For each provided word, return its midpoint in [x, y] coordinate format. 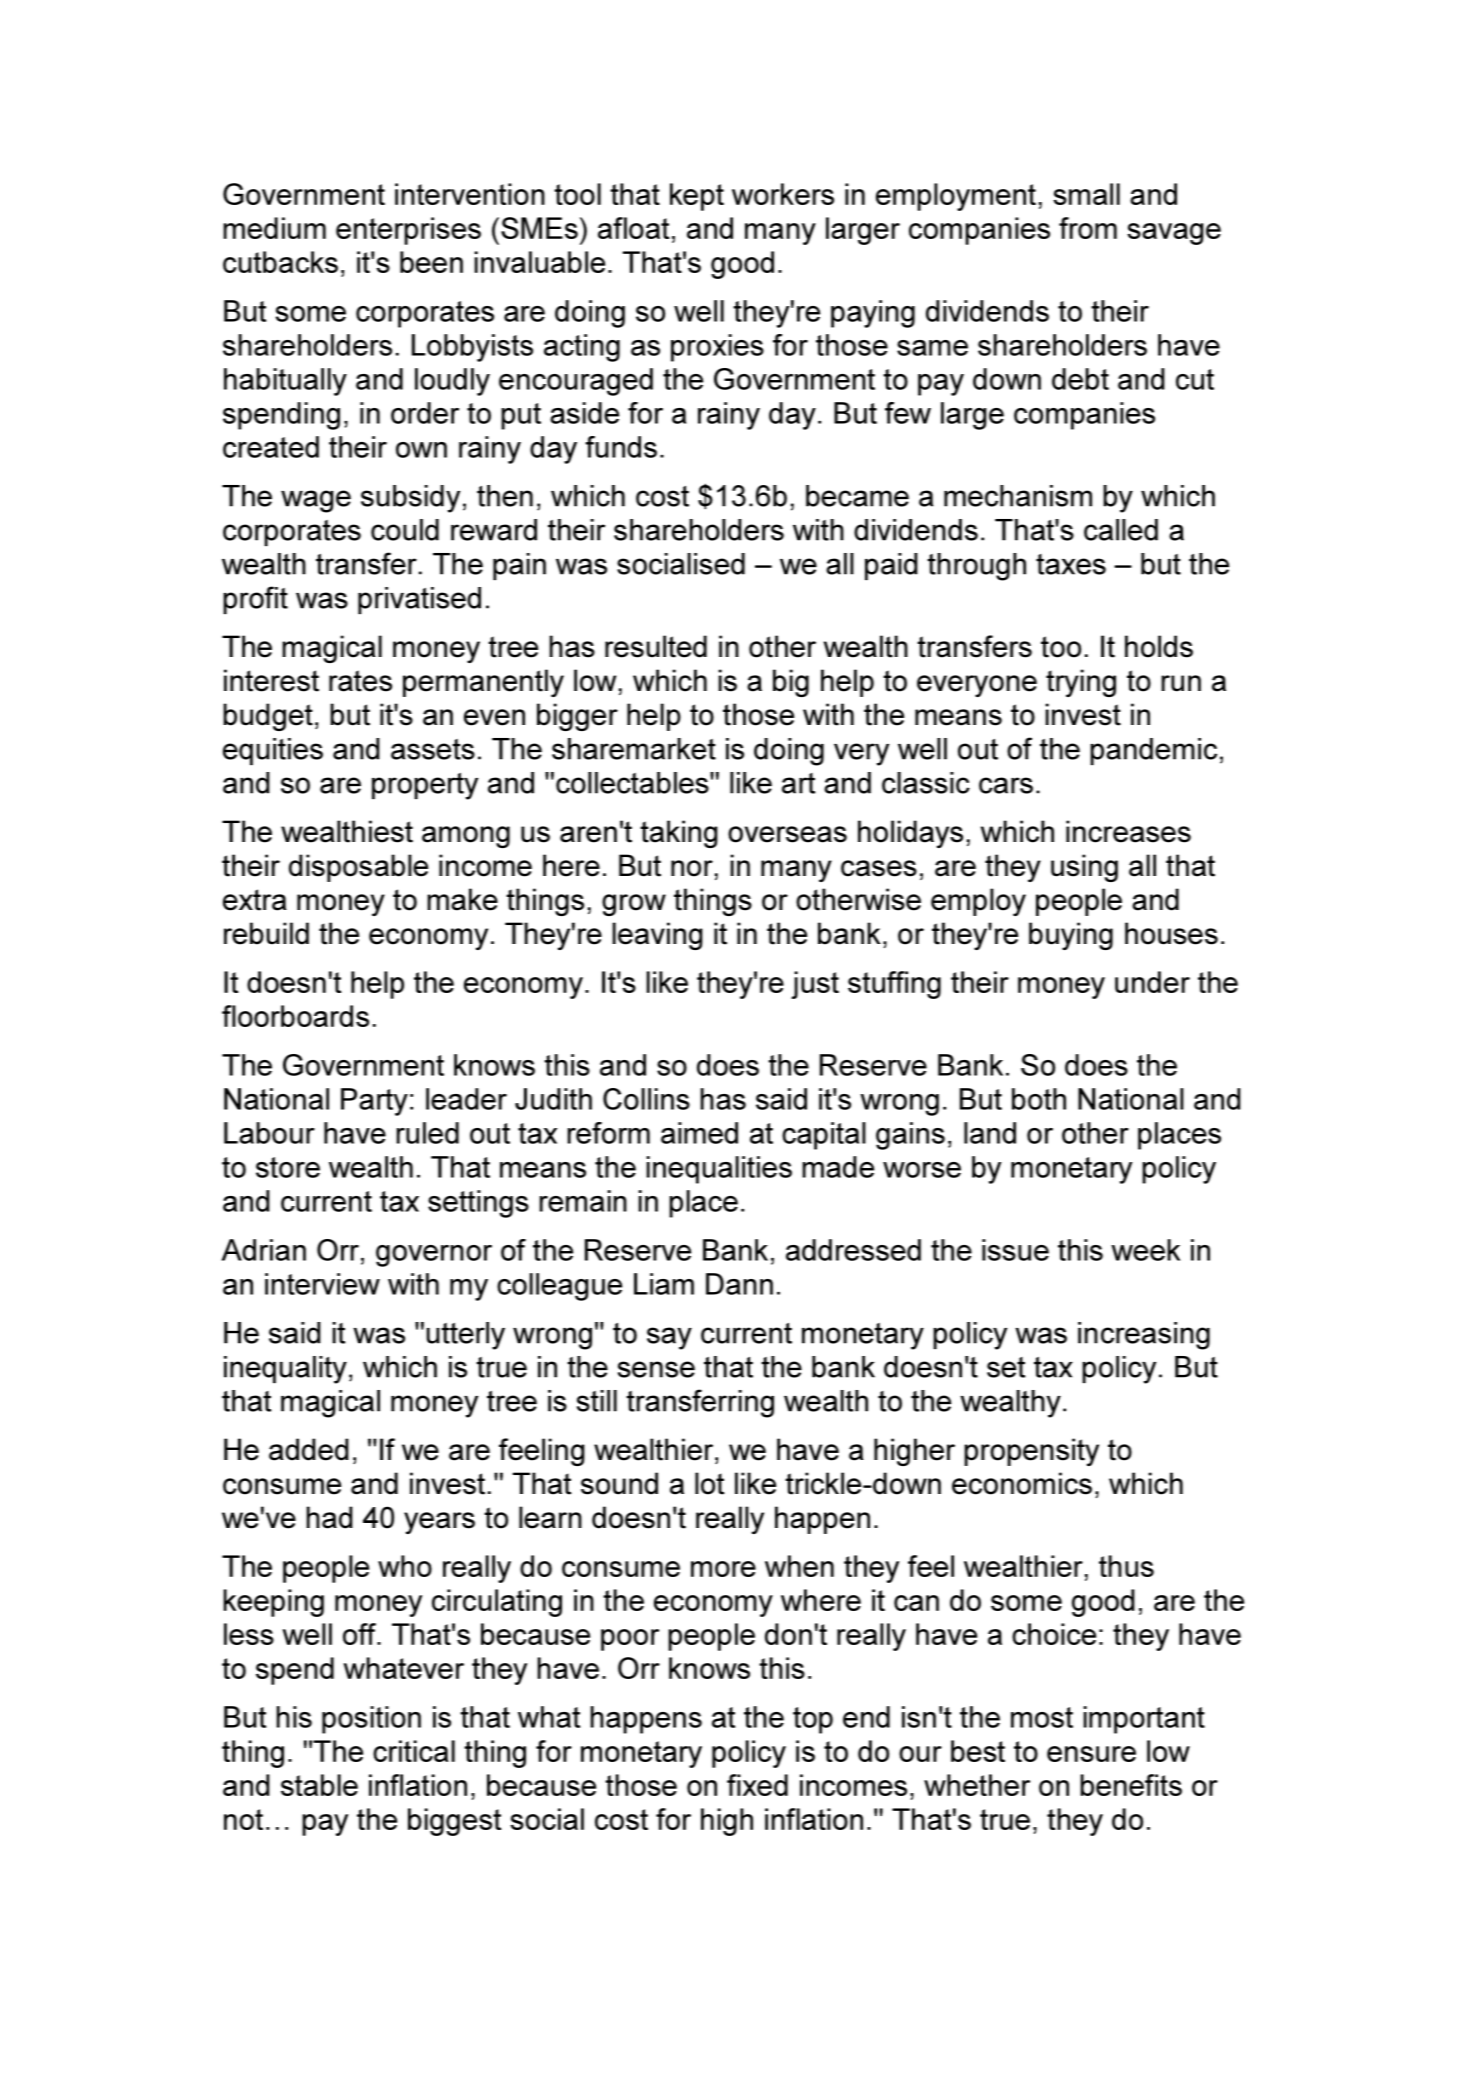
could [405, 530]
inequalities [719, 1170]
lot [709, 1483]
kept [697, 197]
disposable [358, 868]
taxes [1071, 564]
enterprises [408, 231]
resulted [656, 646]
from [1088, 228]
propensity [1031, 1452]
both [1039, 1099]
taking [679, 834]
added [309, 1449]
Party [374, 1102]
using [1084, 868]
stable [319, 1785]
